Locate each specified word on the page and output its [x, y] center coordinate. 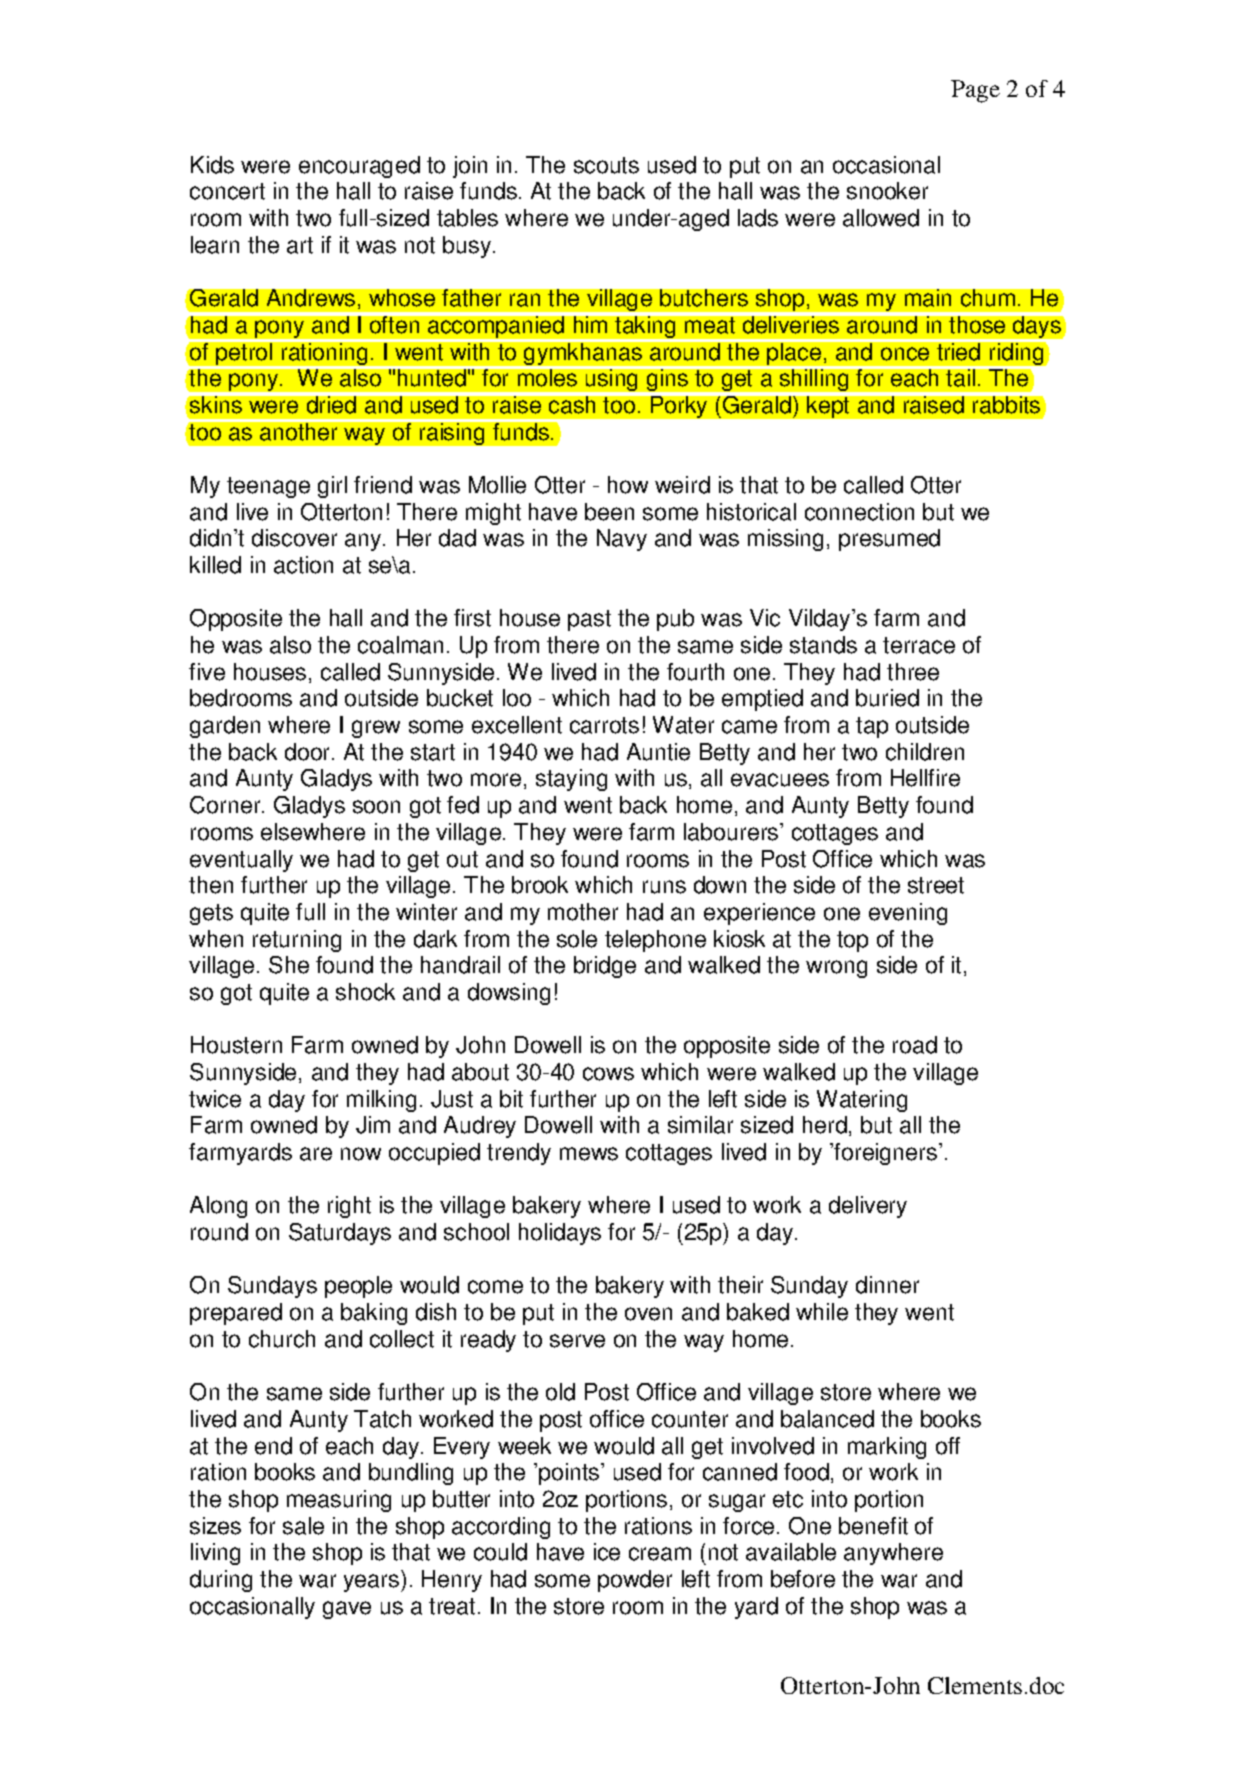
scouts [606, 165]
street [936, 885]
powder [635, 1581]
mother [583, 912]
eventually [241, 861]
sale [303, 1526]
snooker [887, 191]
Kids [212, 165]
